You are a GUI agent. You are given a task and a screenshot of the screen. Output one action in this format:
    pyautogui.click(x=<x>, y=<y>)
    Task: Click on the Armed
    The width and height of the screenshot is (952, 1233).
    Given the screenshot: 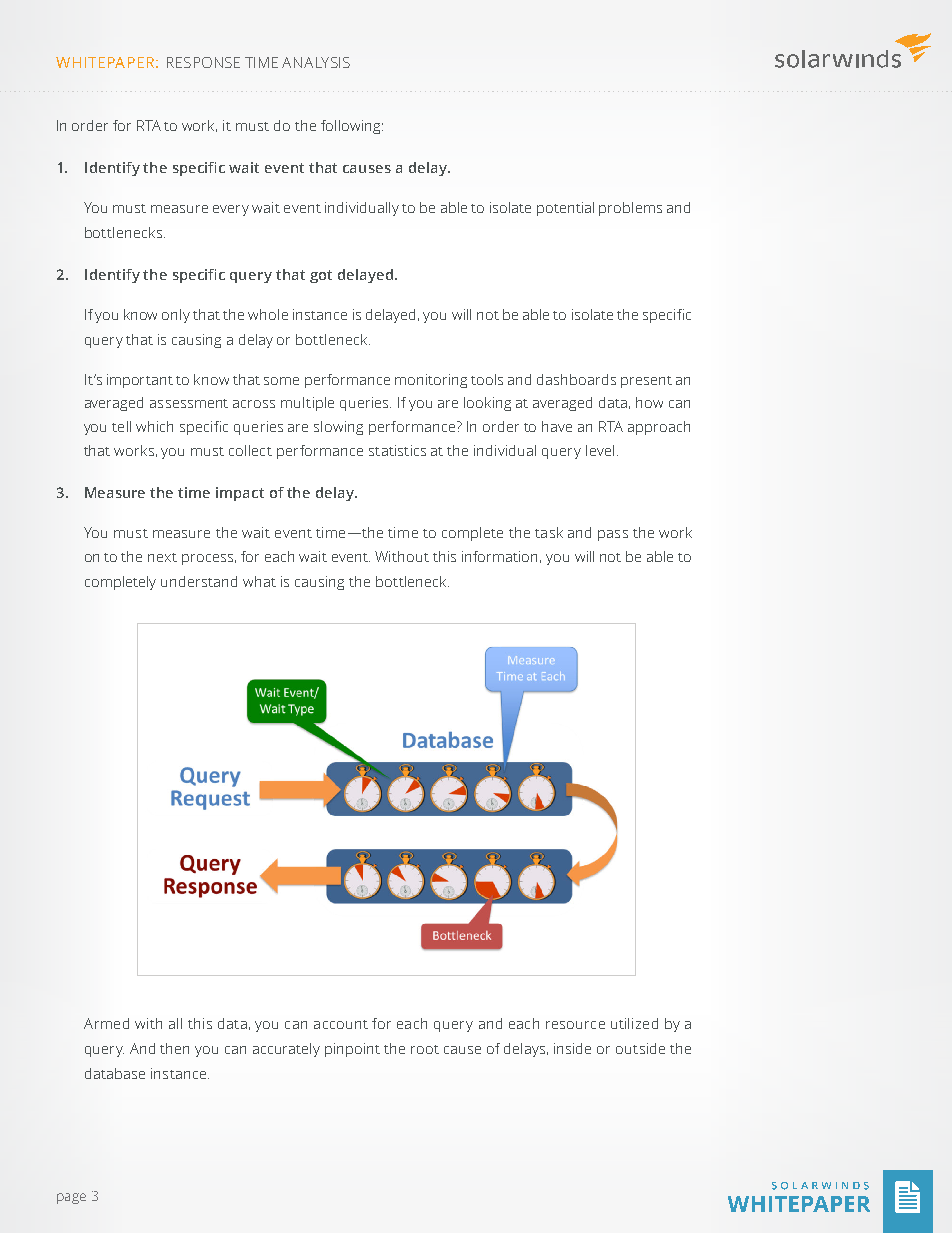 What is the action you would take?
    pyautogui.click(x=106, y=1023)
